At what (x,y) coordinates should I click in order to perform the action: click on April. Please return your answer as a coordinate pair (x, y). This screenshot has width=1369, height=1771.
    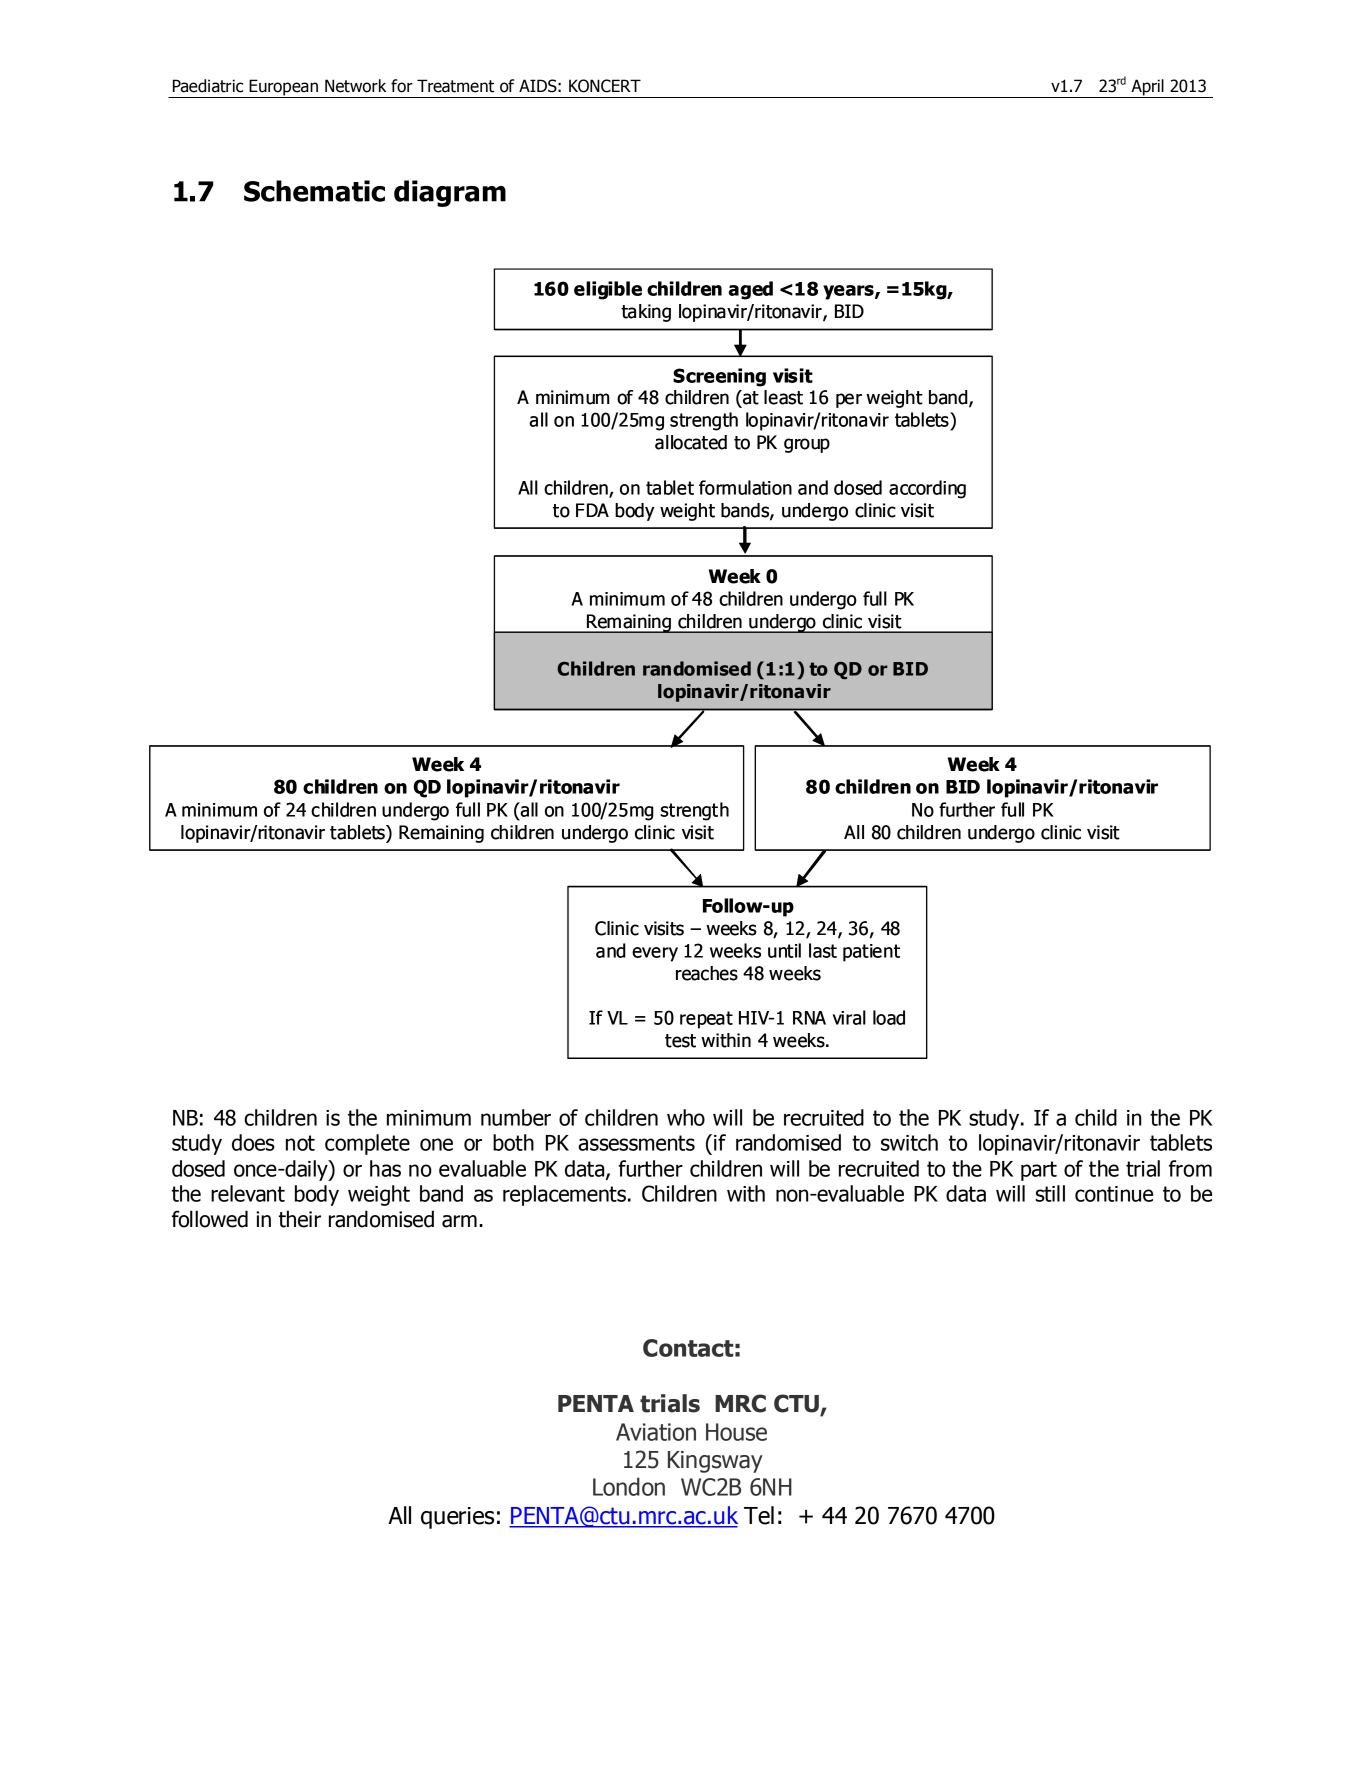
    Looking at the image, I should click on (1147, 88).
